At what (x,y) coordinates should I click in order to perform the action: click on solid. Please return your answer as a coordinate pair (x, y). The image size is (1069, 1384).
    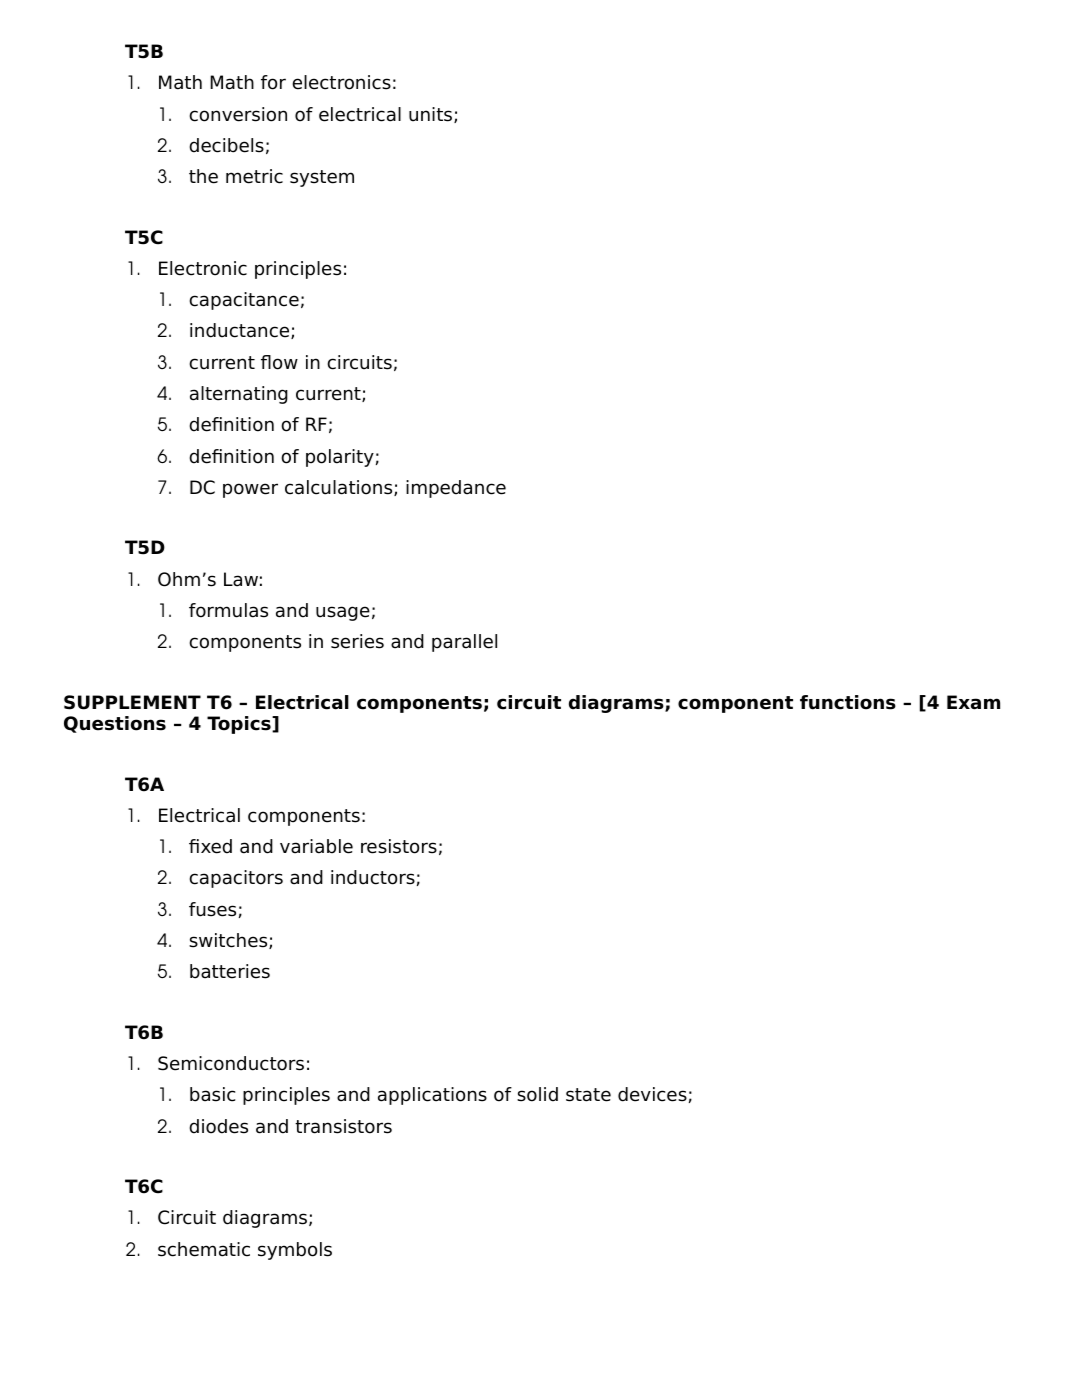
    Looking at the image, I should click on (537, 1094).
